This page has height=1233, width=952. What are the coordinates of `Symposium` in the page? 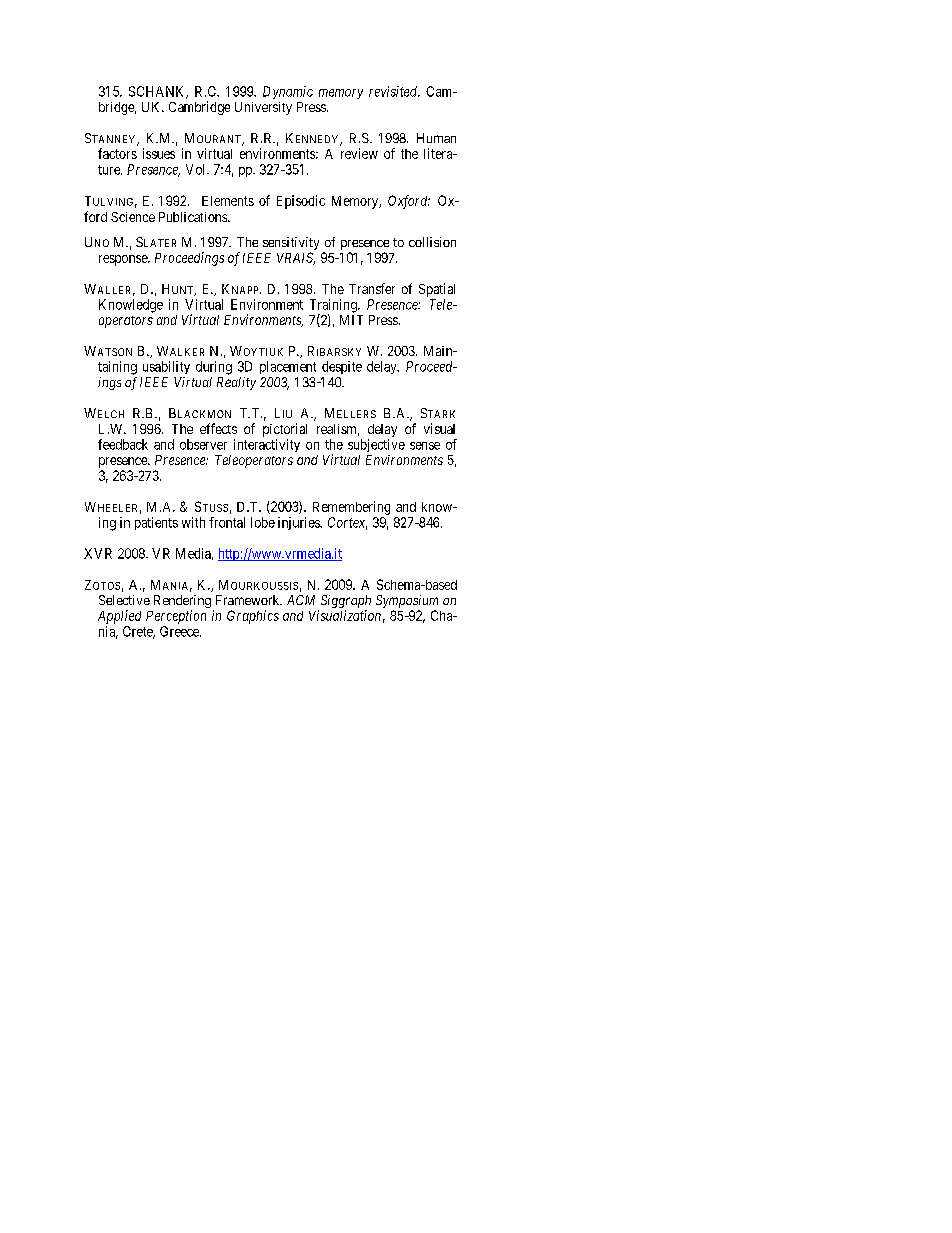 It's located at (407, 603).
